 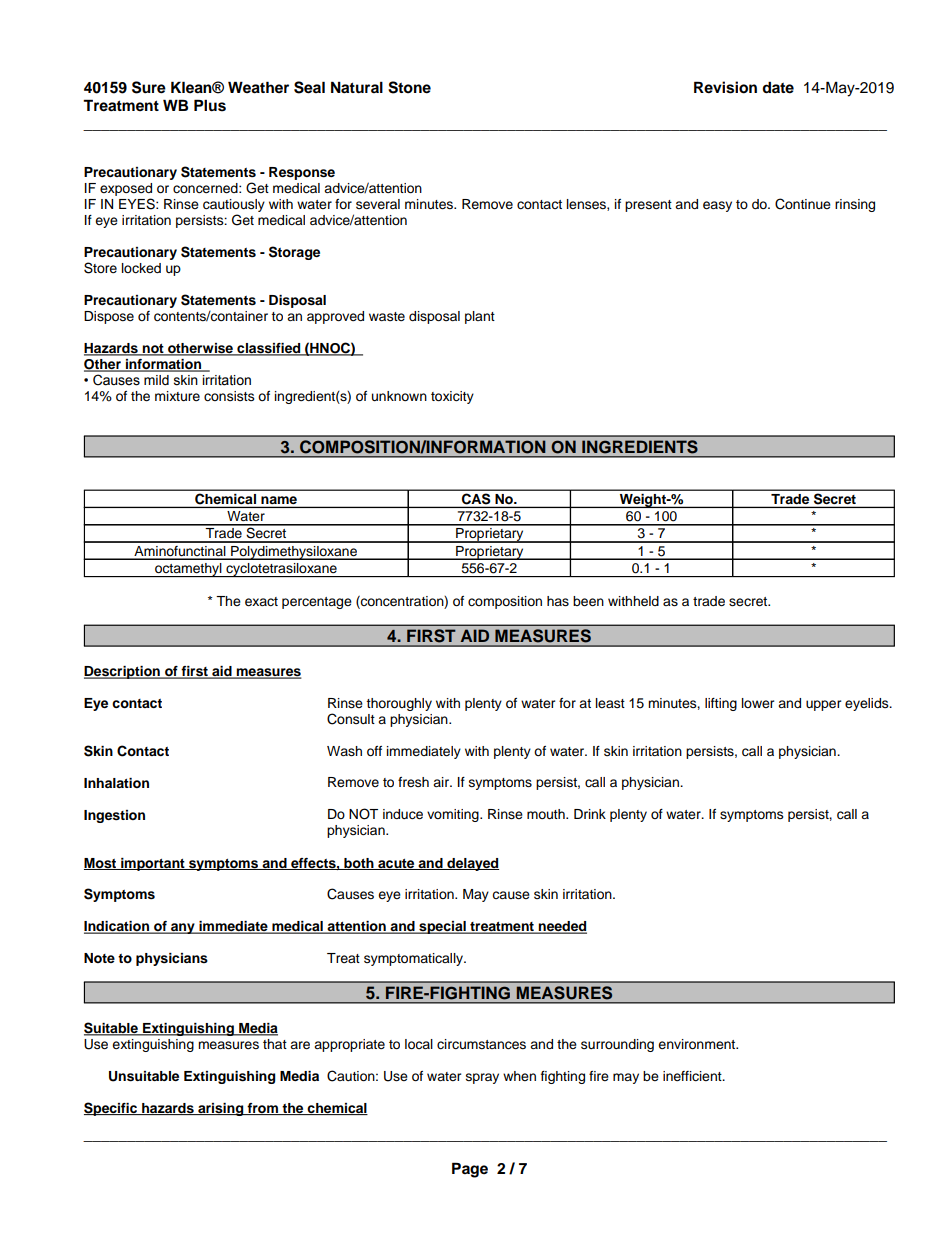 I want to click on arising, so click(x=221, y=1109).
